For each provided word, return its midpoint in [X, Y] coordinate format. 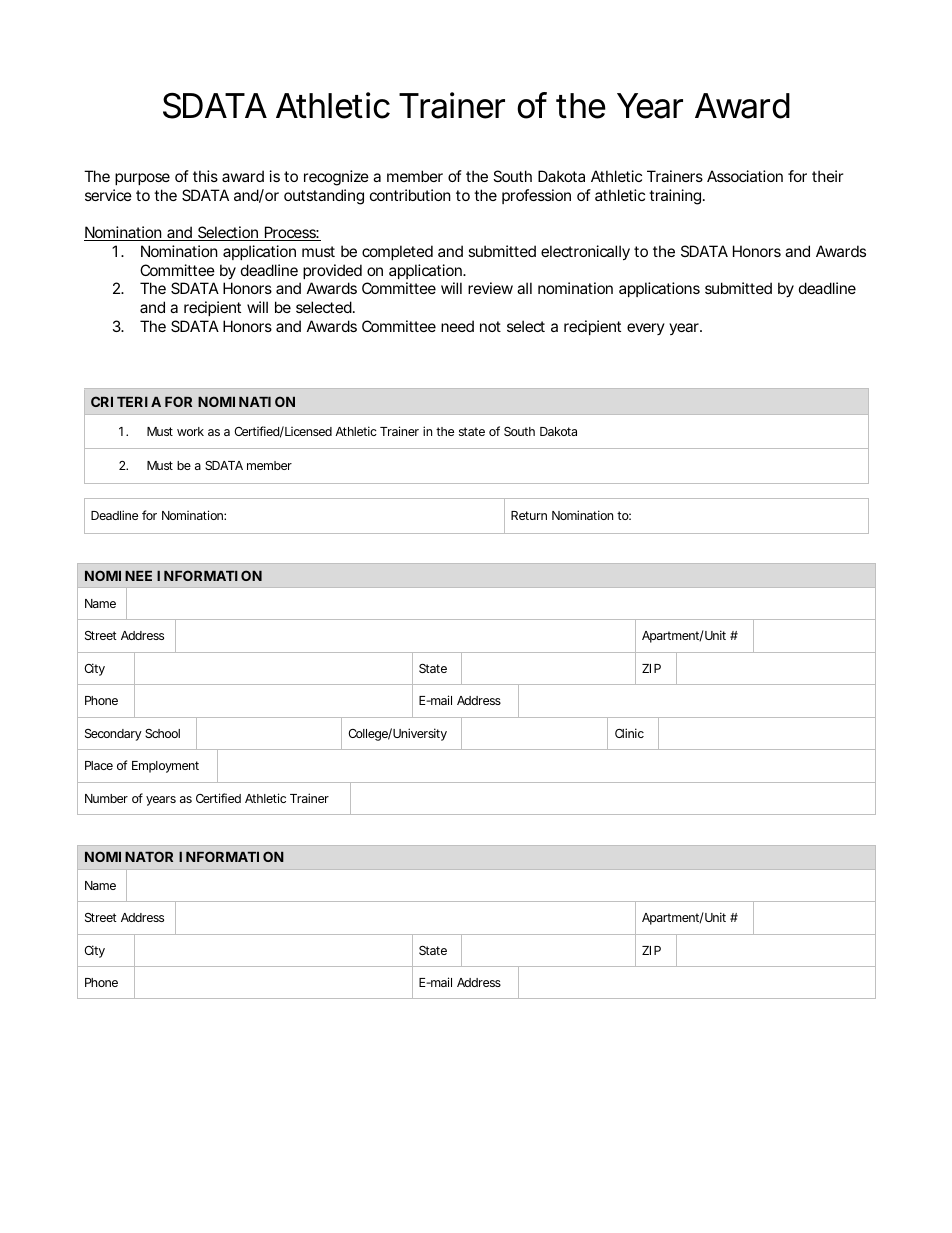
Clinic [629, 733]
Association [745, 176]
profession [536, 196]
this [205, 176]
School [162, 733]
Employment [165, 767]
